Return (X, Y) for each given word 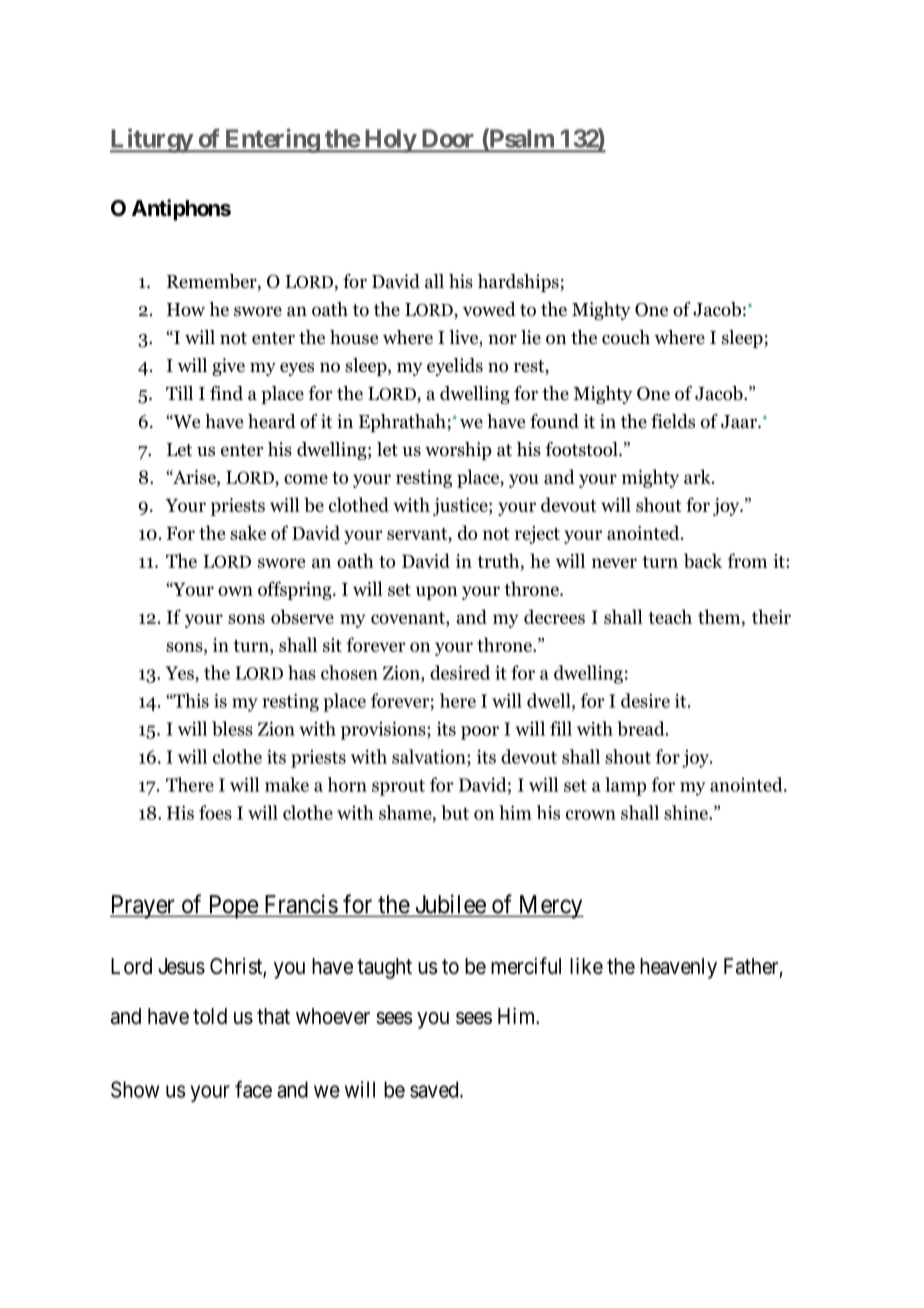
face (253, 1089)
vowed (489, 309)
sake (248, 532)
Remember (213, 282)
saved (435, 1089)
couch (626, 337)
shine (687, 812)
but (455, 812)
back (703, 560)
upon (437, 593)
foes (215, 812)
